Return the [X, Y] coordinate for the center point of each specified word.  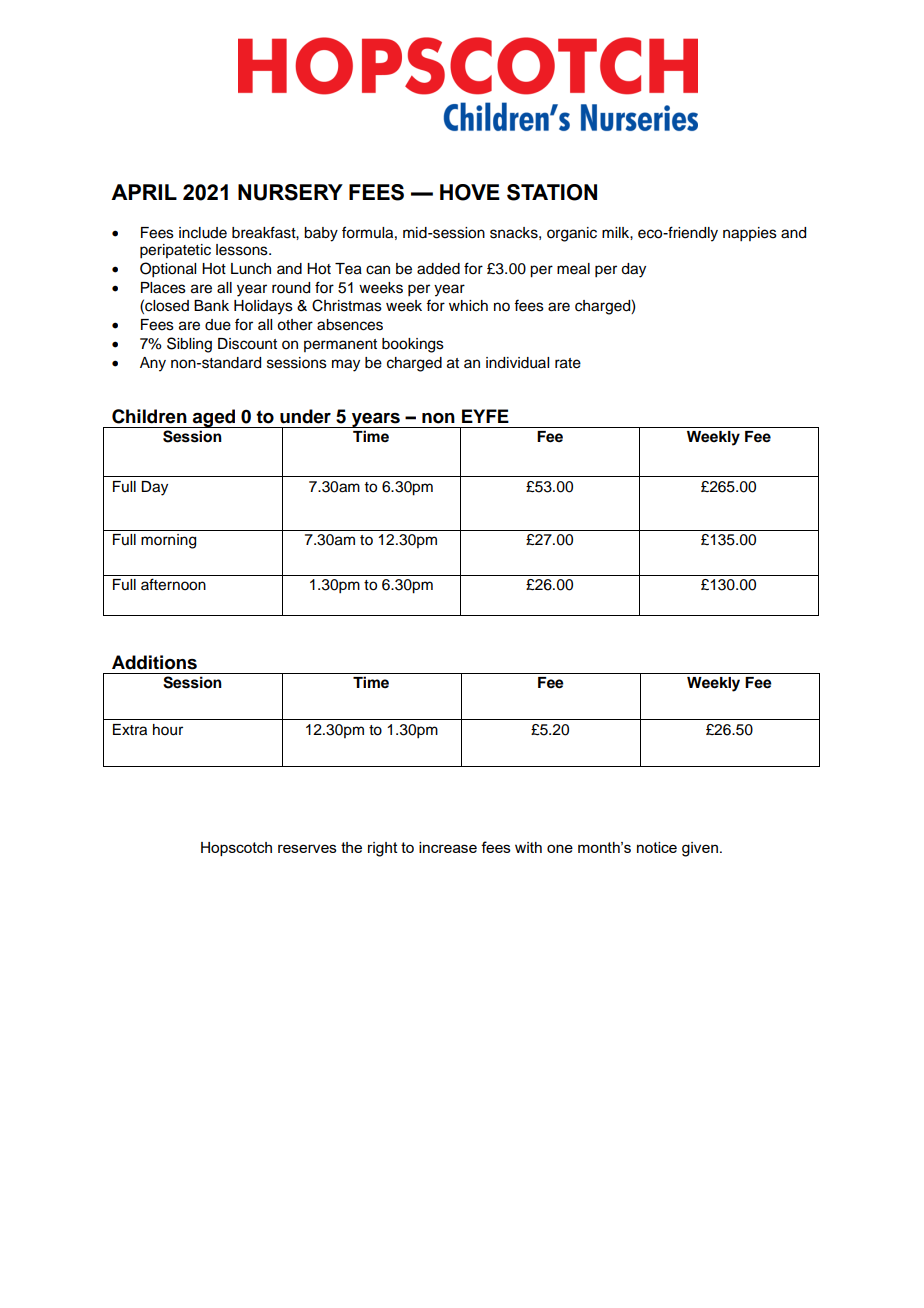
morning [168, 541]
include [203, 233]
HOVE [470, 192]
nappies [750, 234]
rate [568, 363]
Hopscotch [236, 849]
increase [448, 847]
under [305, 416]
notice [657, 847]
